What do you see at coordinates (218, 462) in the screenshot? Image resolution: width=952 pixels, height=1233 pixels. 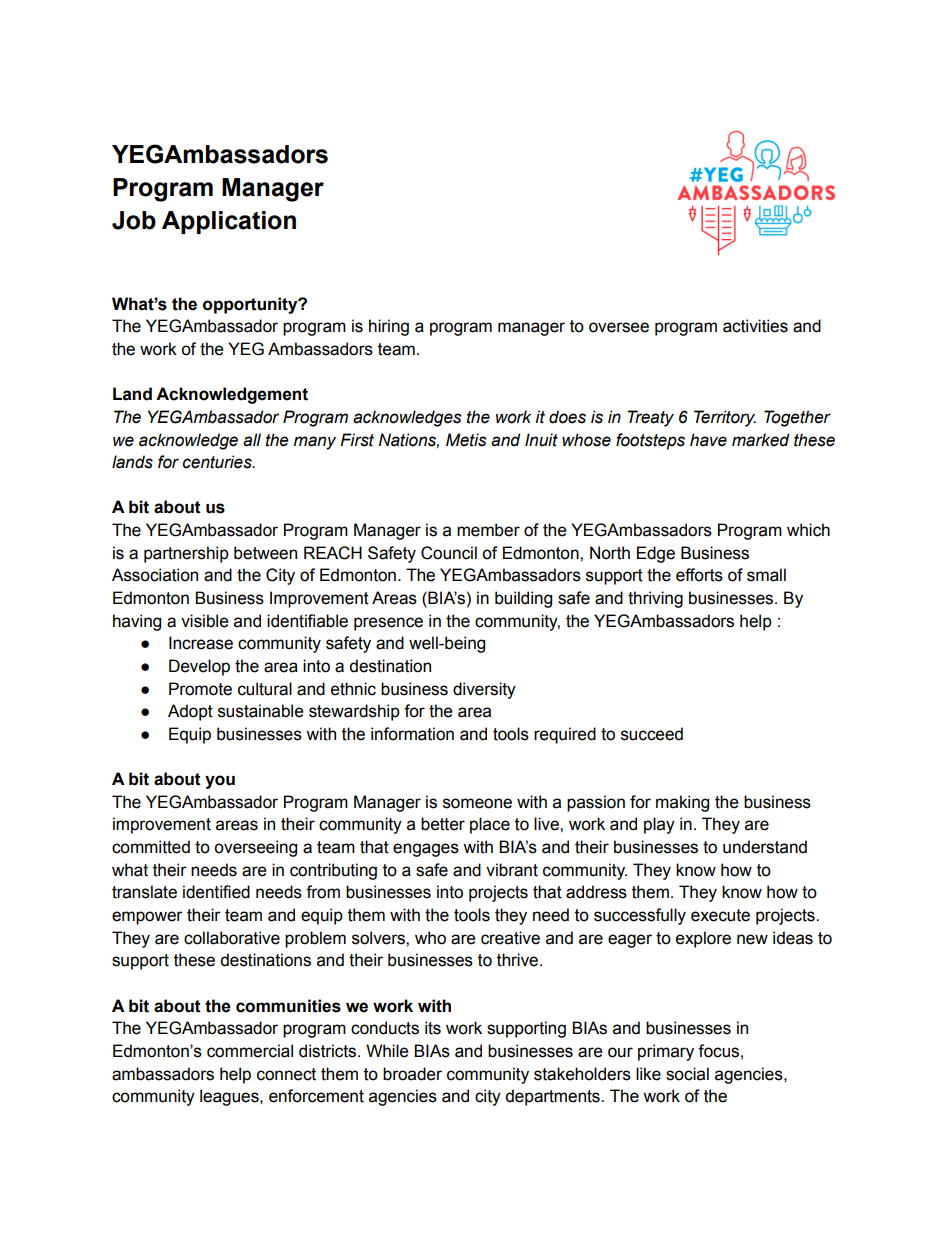 I see `centuries` at bounding box center [218, 462].
